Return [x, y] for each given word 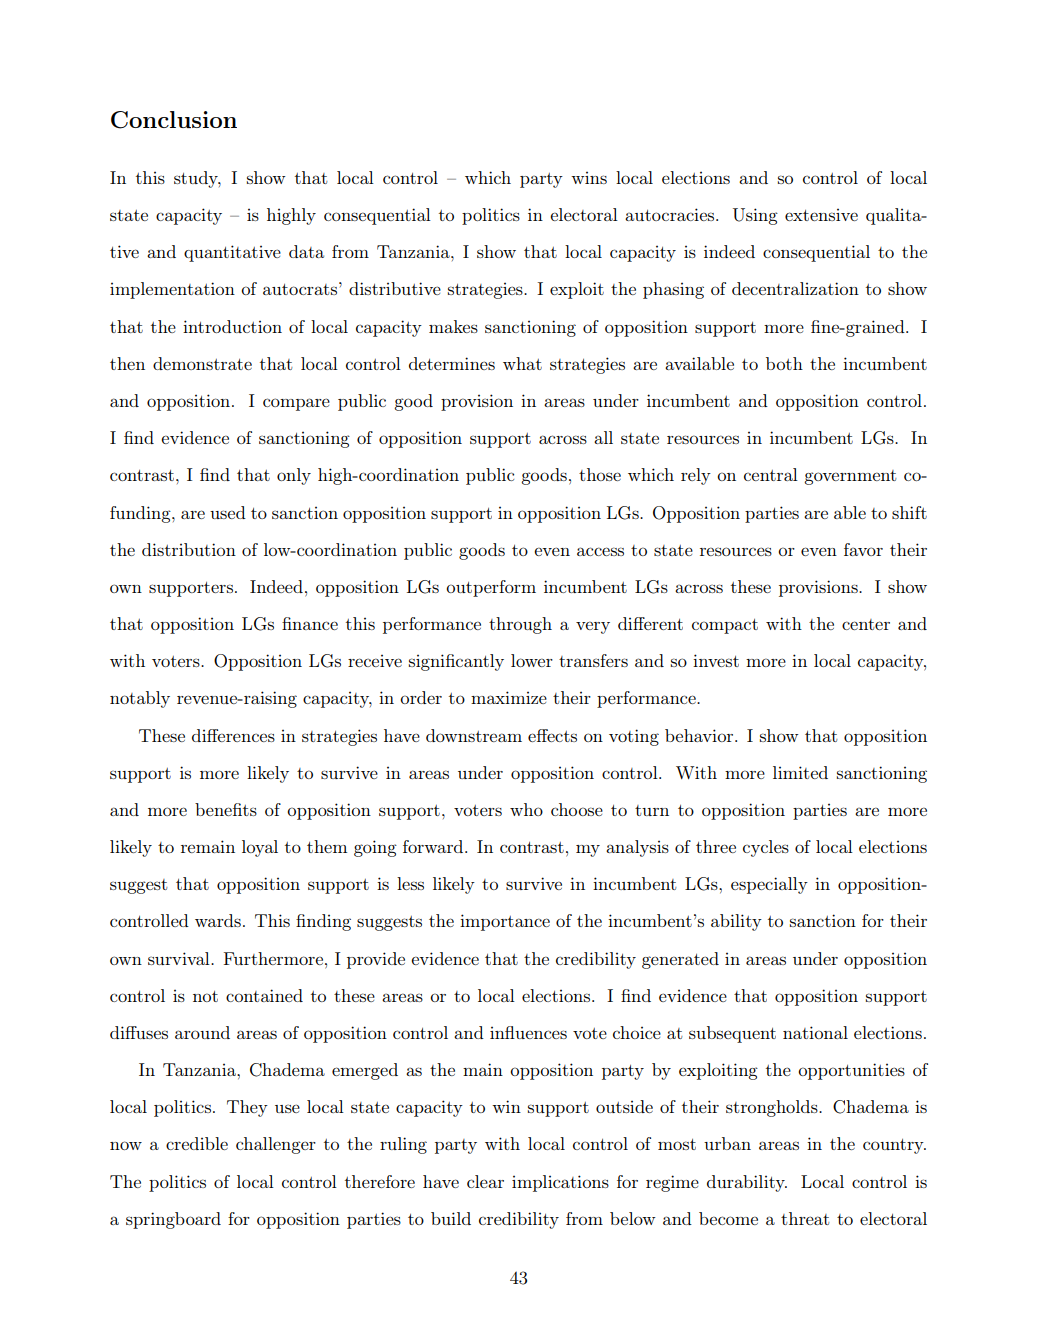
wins [589, 178]
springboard [173, 1220]
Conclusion [174, 120]
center [866, 624]
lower [532, 660]
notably [140, 699]
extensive [821, 215]
